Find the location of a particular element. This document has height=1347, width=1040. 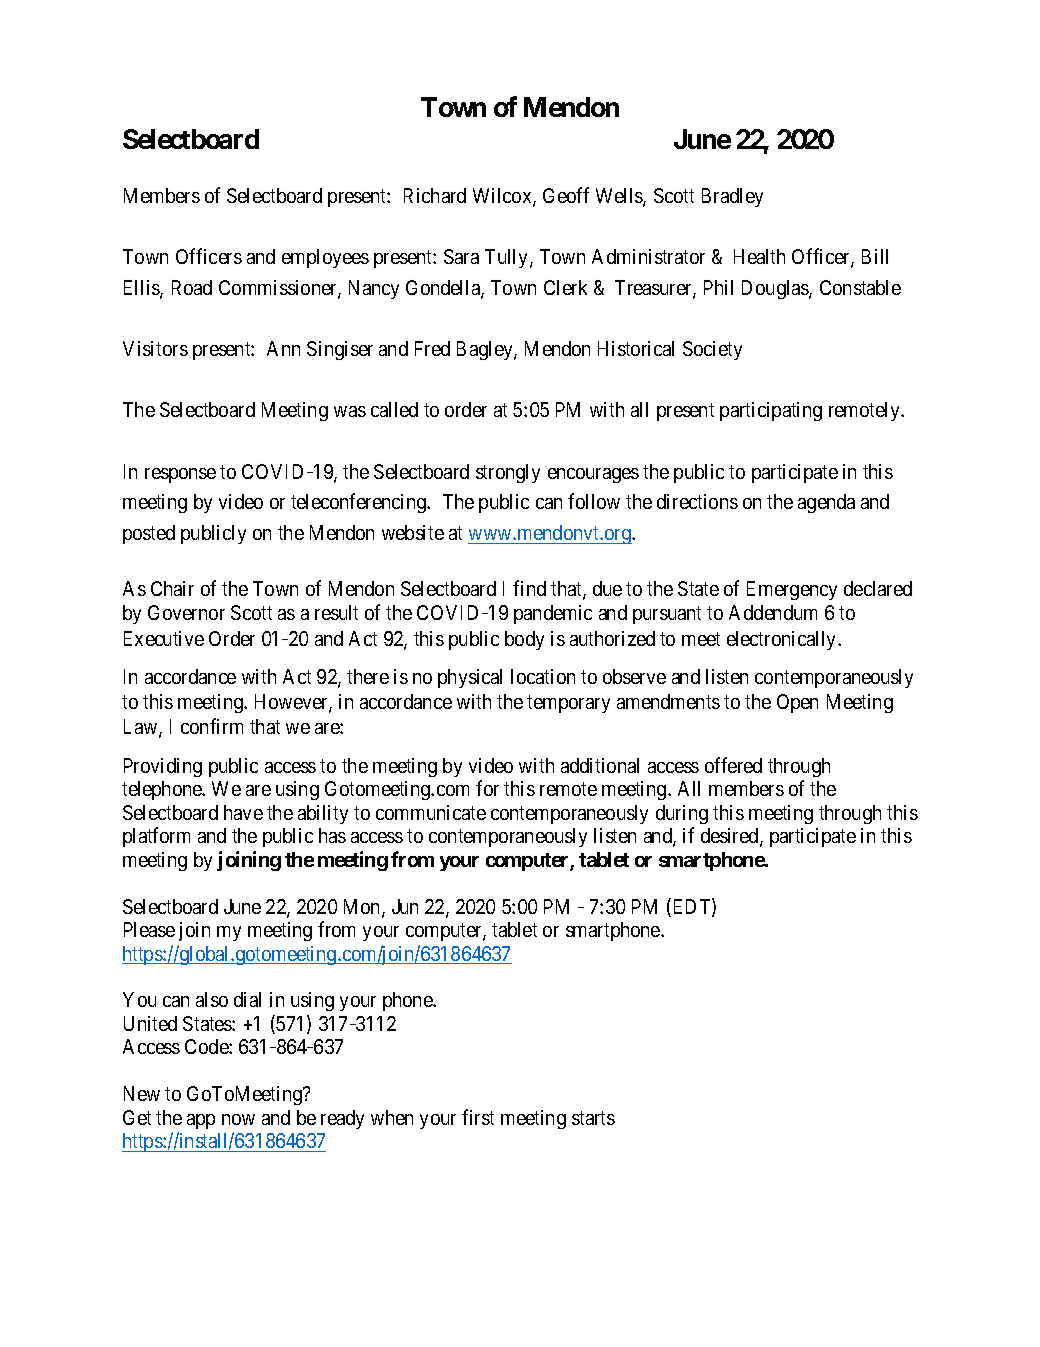

Health is located at coordinates (759, 256).
